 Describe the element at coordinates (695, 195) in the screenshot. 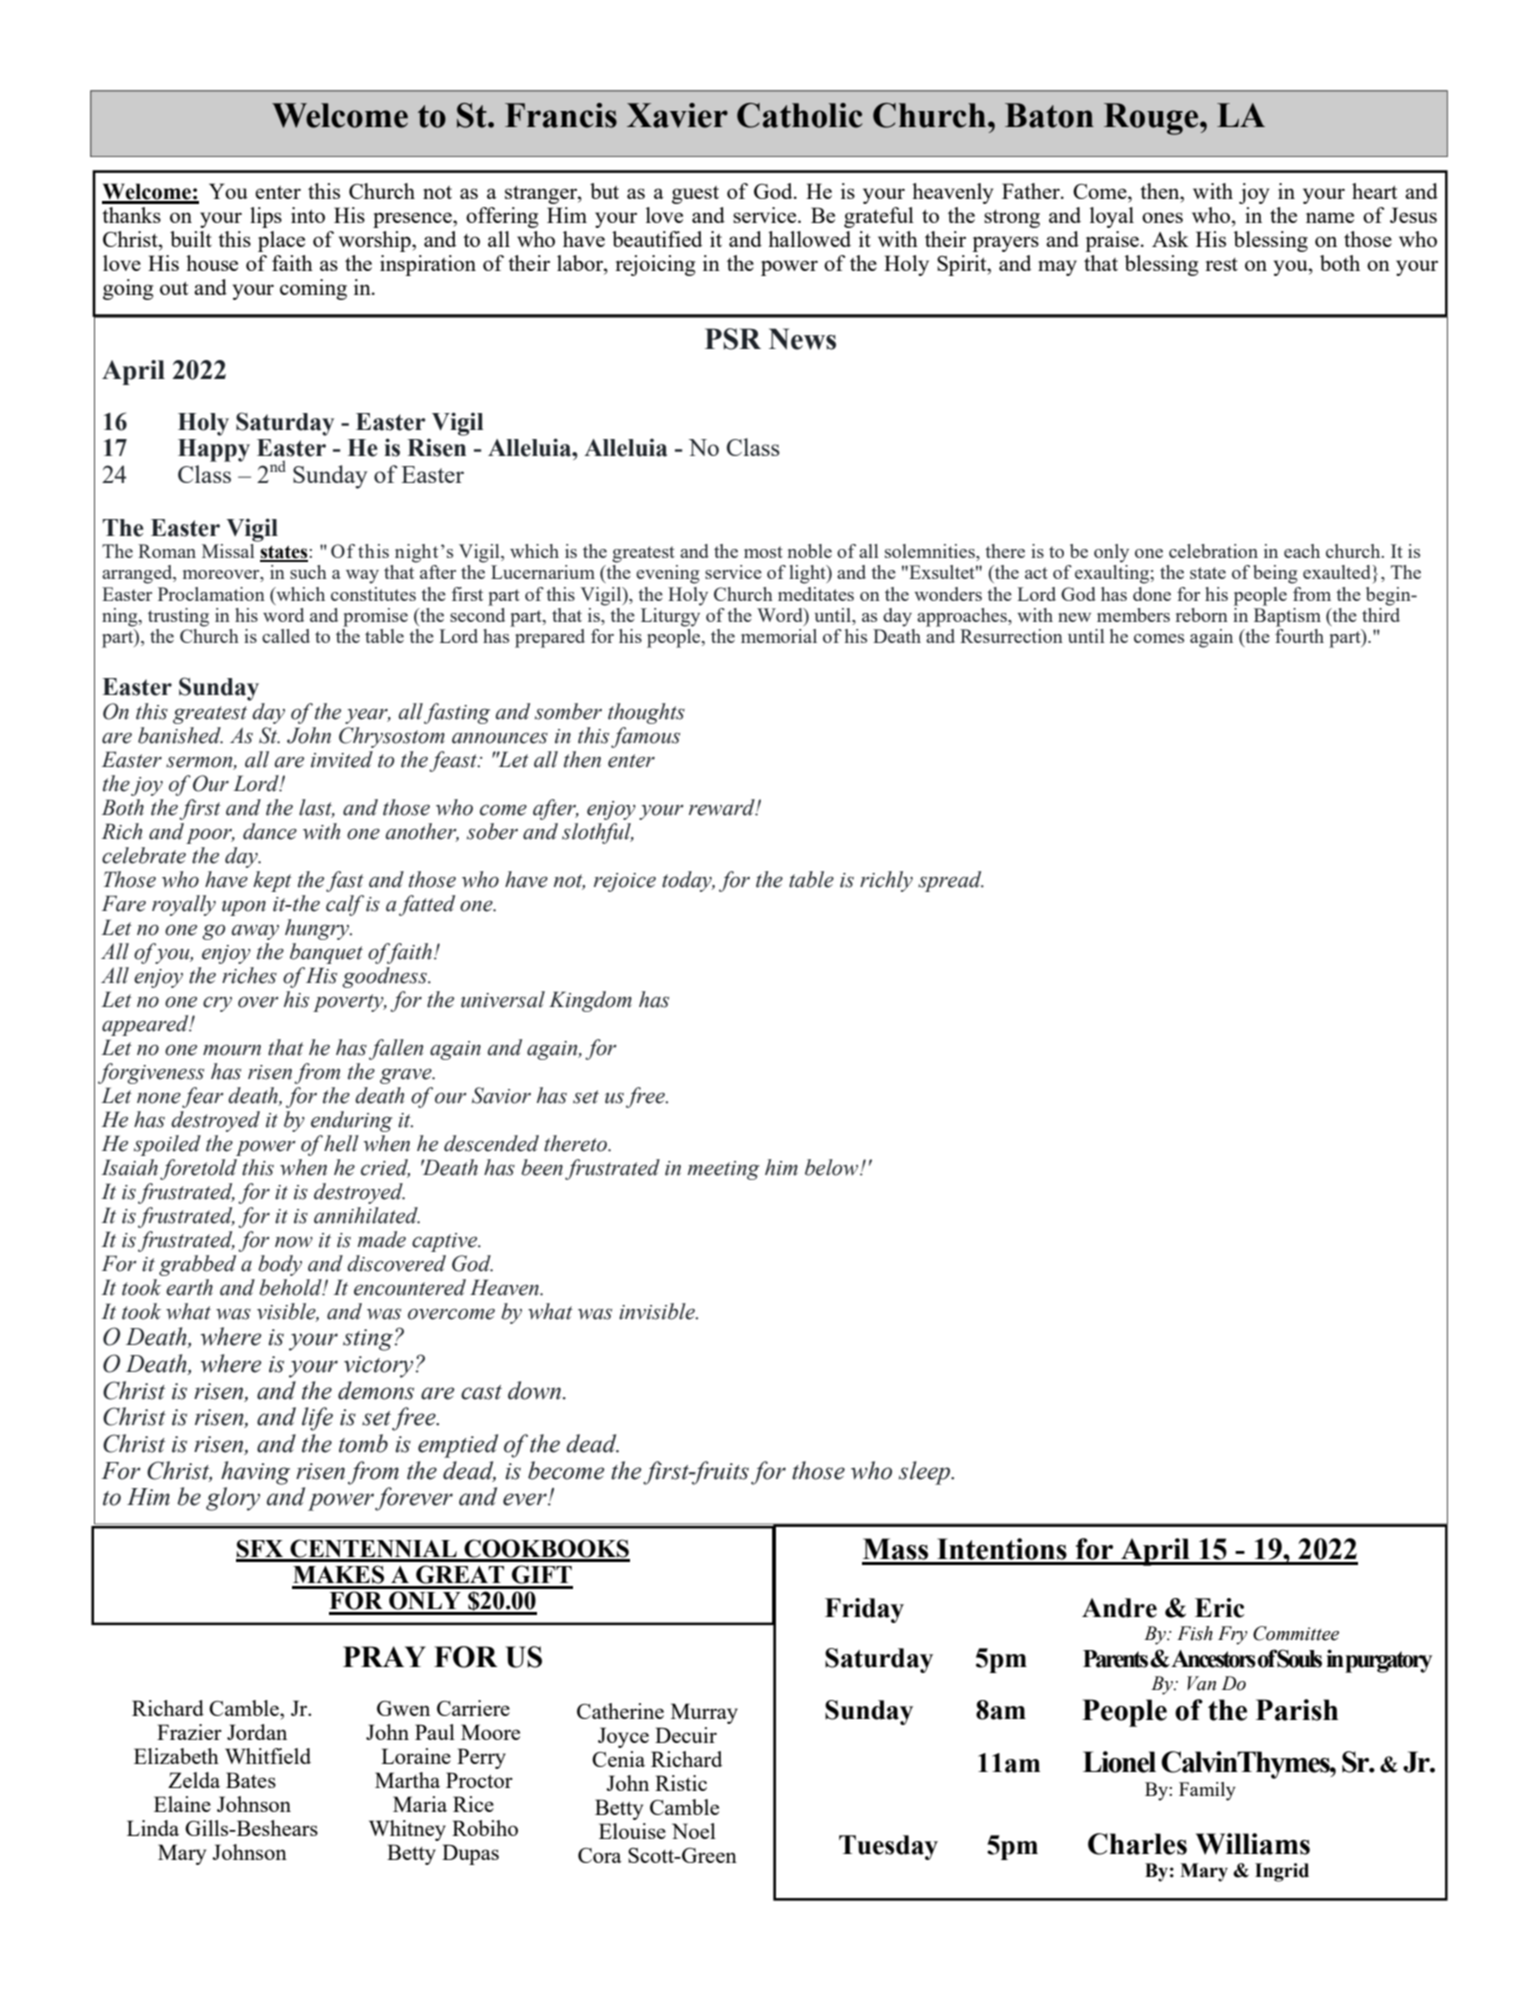

I see `guest` at that location.
